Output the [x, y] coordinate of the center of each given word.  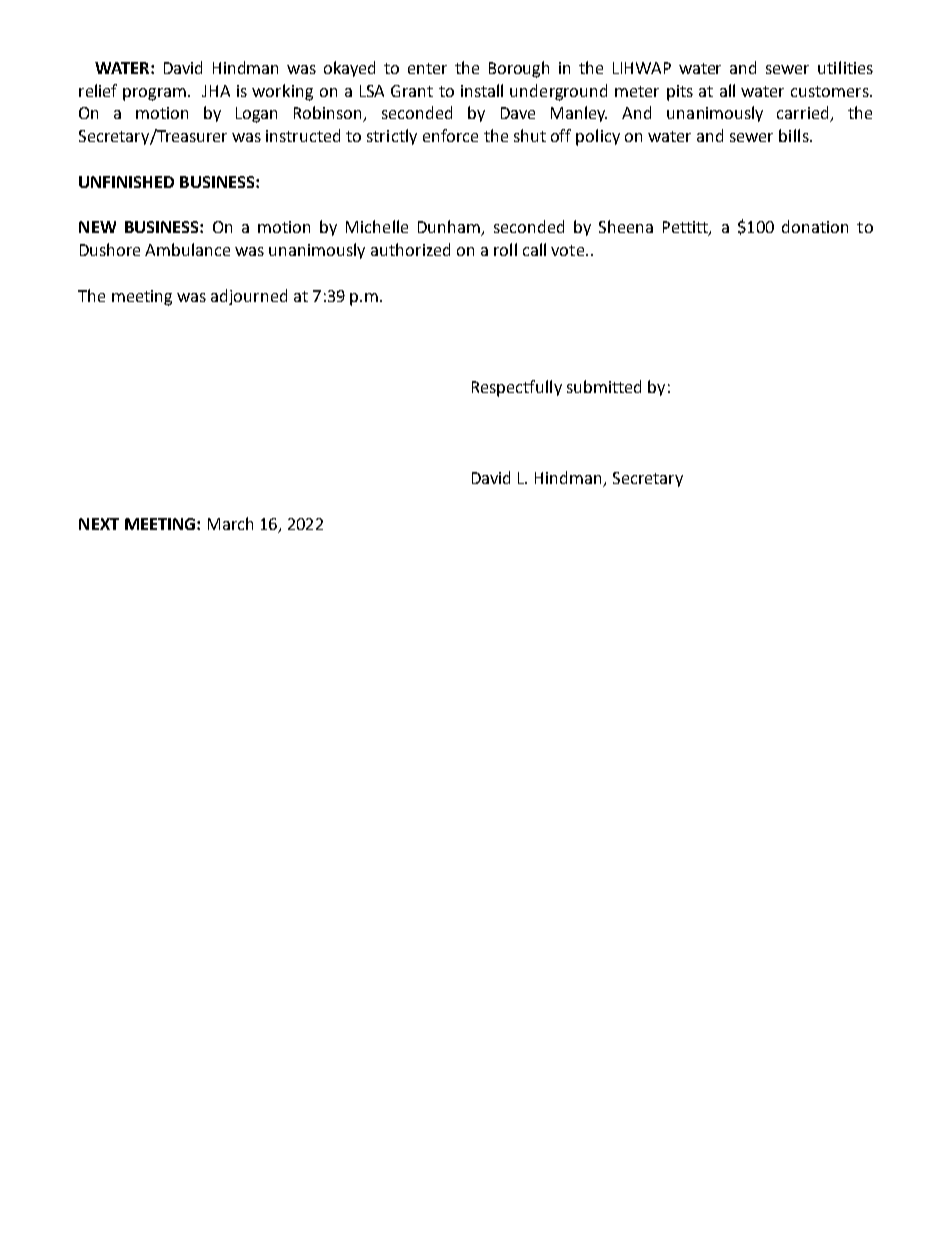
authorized [410, 249]
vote [569, 250]
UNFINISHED [126, 182]
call [534, 249]
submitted [604, 386]
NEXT [99, 524]
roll [505, 249]
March [230, 523]
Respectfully [517, 388]
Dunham [450, 228]
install [482, 90]
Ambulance [187, 249]
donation [815, 226]
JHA [216, 91]
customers [831, 91]
